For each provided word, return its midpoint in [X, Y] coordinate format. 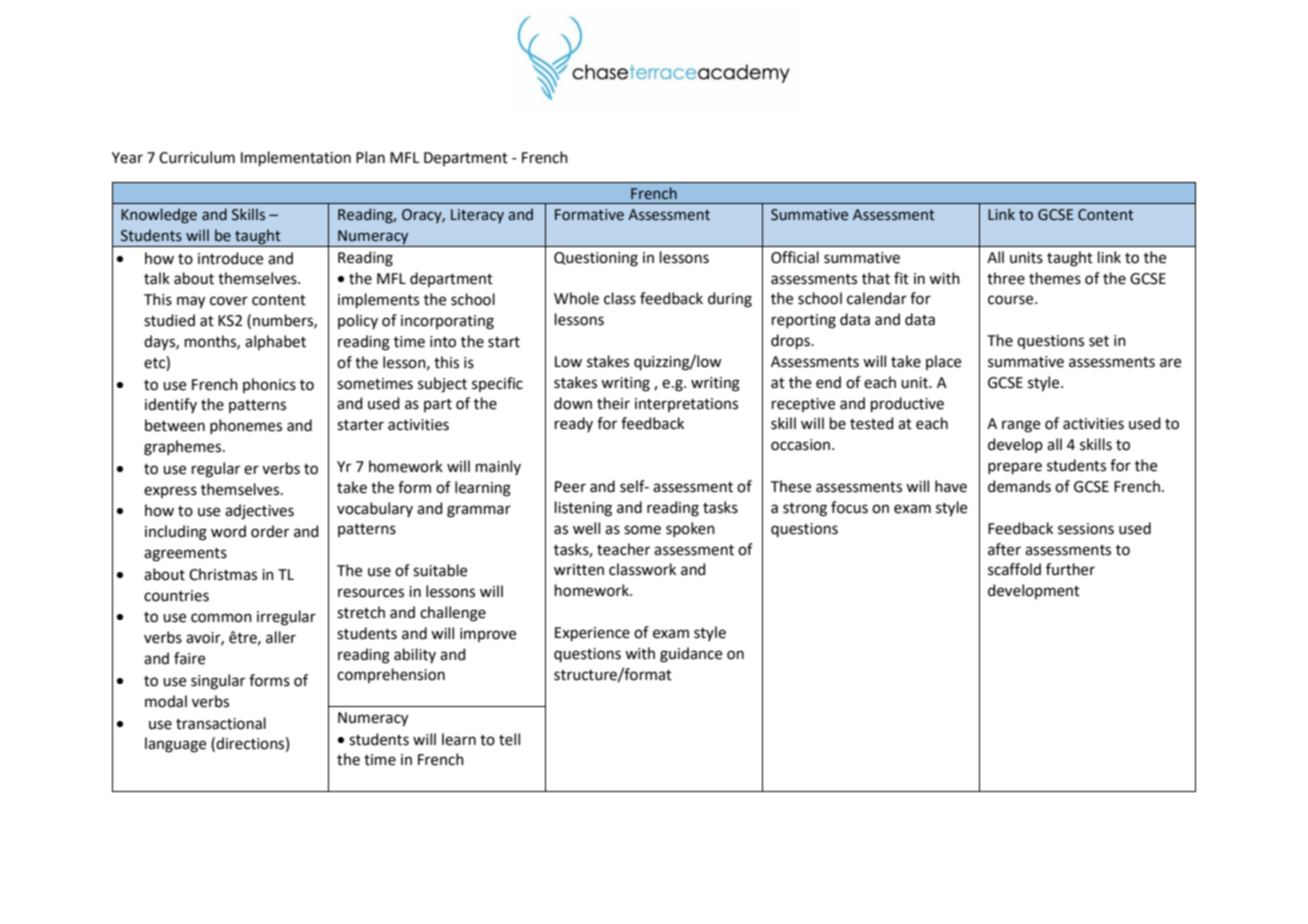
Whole [576, 298]
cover [229, 301]
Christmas [223, 574]
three [1006, 278]
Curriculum [197, 157]
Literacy [477, 216]
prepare [1015, 468]
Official [795, 257]
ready [574, 424]
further [1070, 569]
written [579, 570]
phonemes [246, 426]
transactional [221, 723]
